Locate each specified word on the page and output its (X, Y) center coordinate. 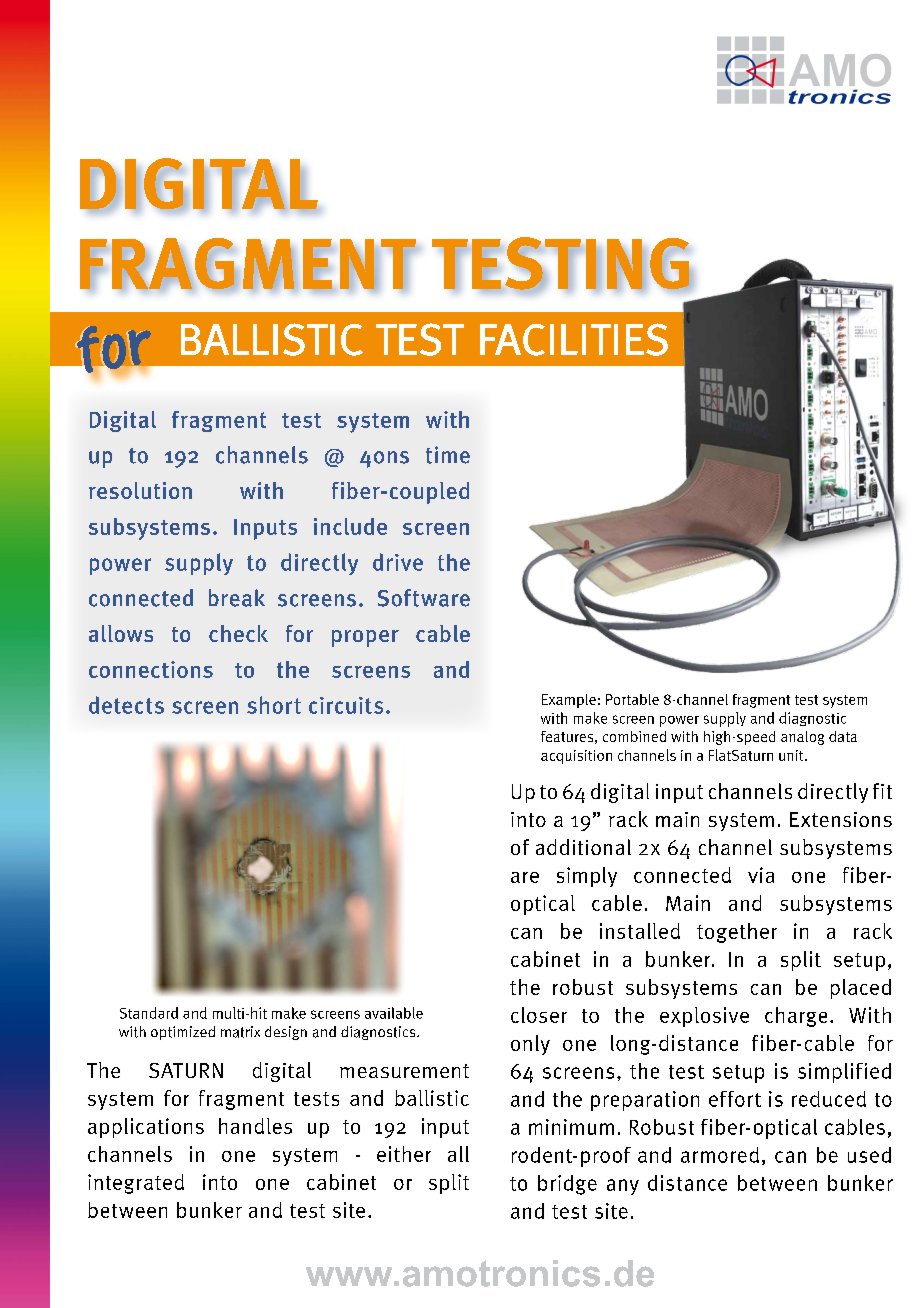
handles (255, 1126)
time (448, 455)
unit (792, 755)
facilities (574, 339)
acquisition (576, 757)
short (274, 705)
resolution (140, 490)
